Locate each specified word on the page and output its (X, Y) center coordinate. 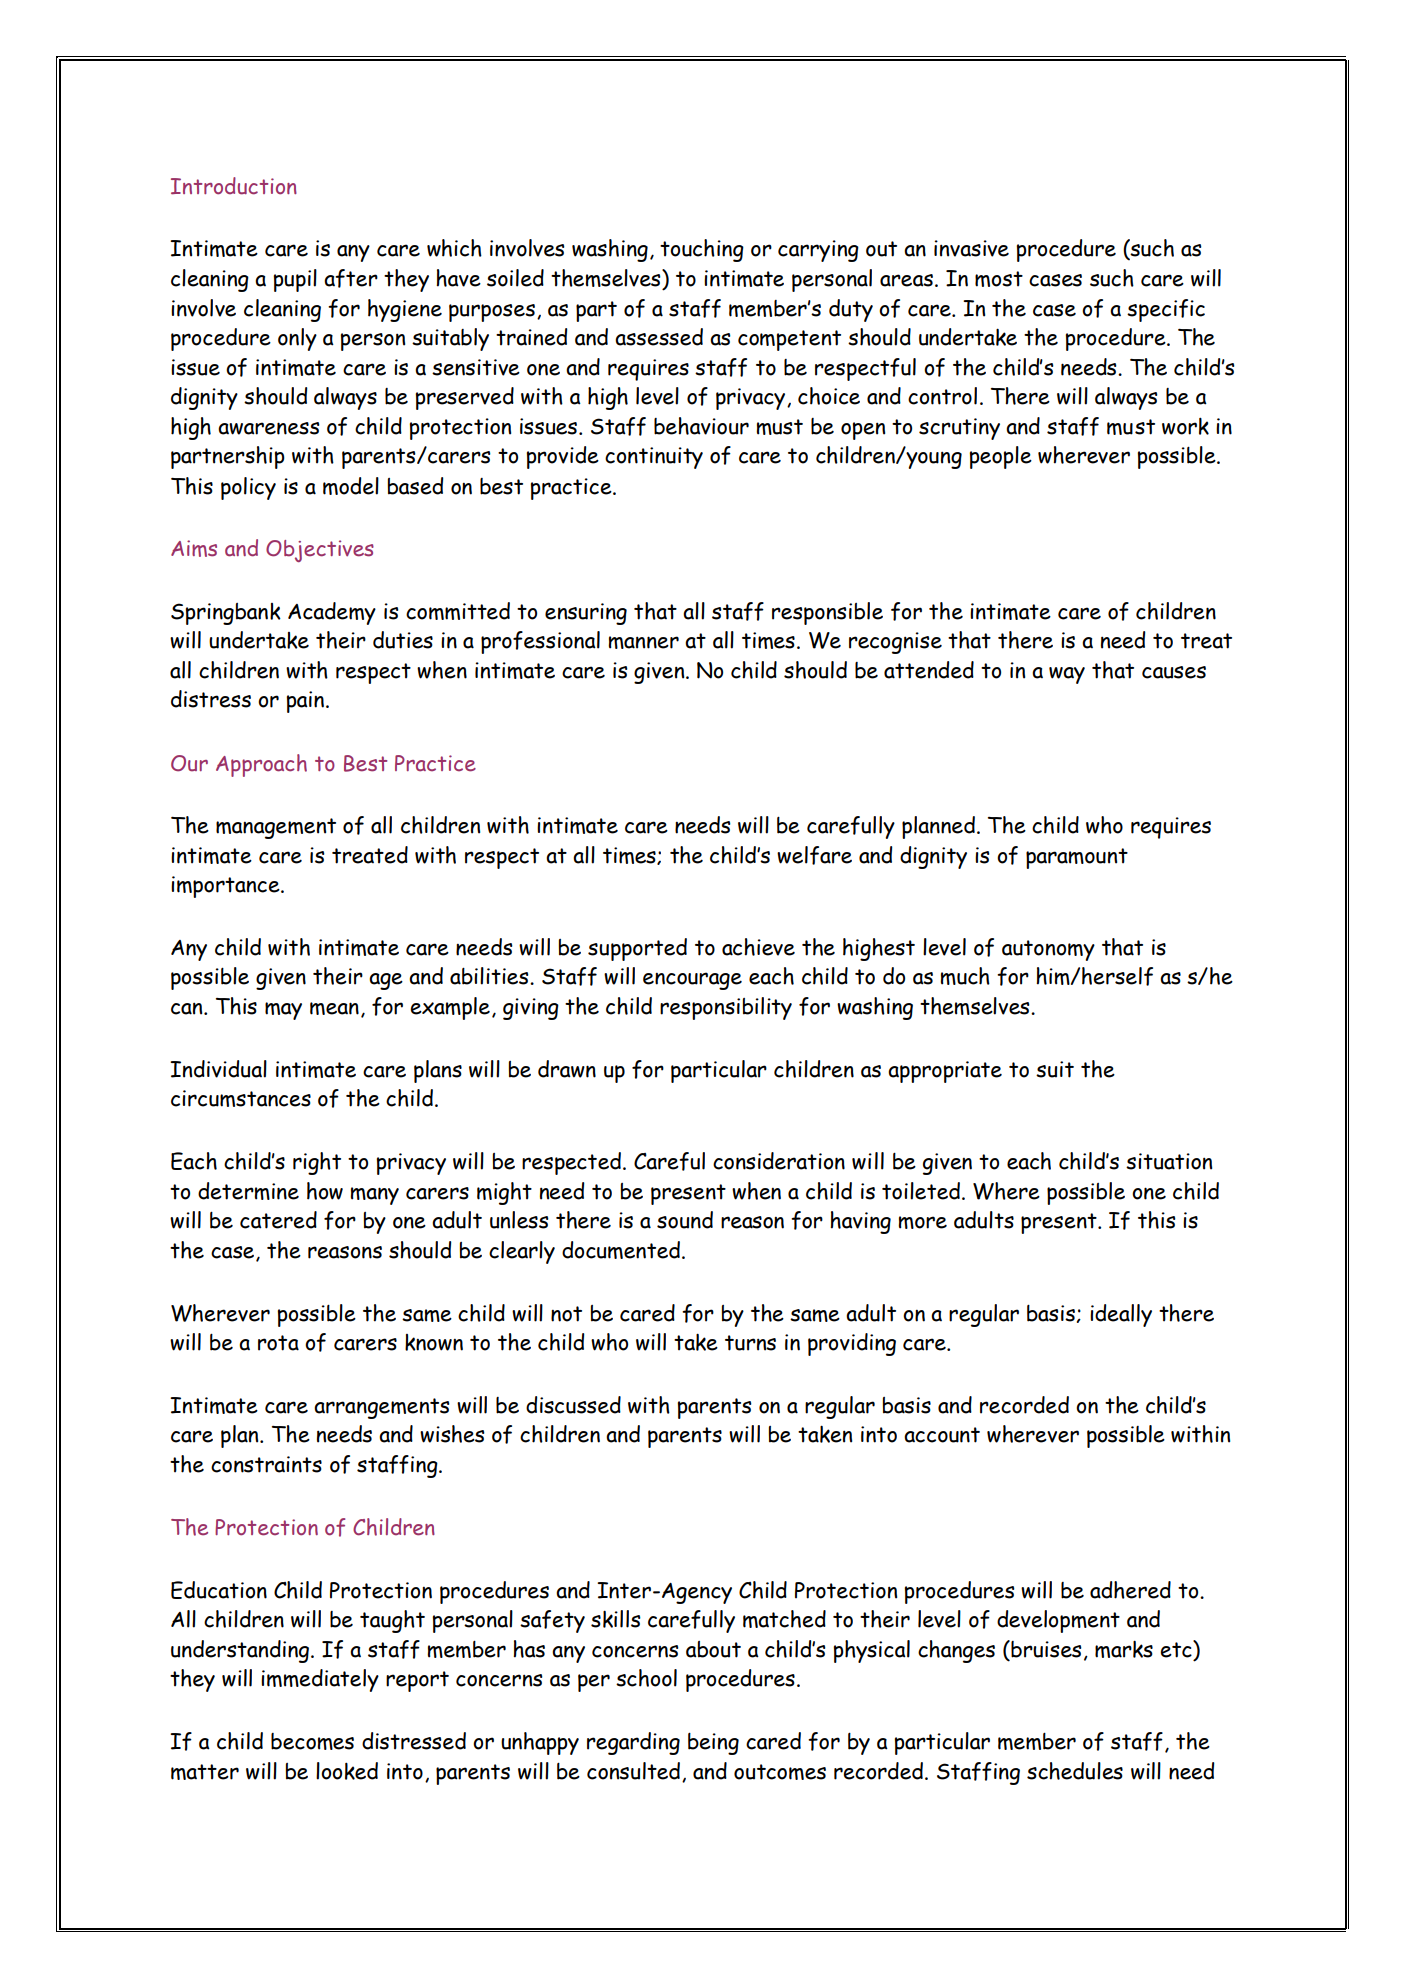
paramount (1077, 858)
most (999, 279)
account (942, 1435)
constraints (266, 1464)
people (1000, 457)
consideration (779, 1161)
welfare (814, 855)
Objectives (320, 551)
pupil (295, 280)
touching (702, 250)
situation (1169, 1161)
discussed (573, 1405)
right (317, 1163)
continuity (654, 458)
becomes (312, 1741)
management (276, 828)
